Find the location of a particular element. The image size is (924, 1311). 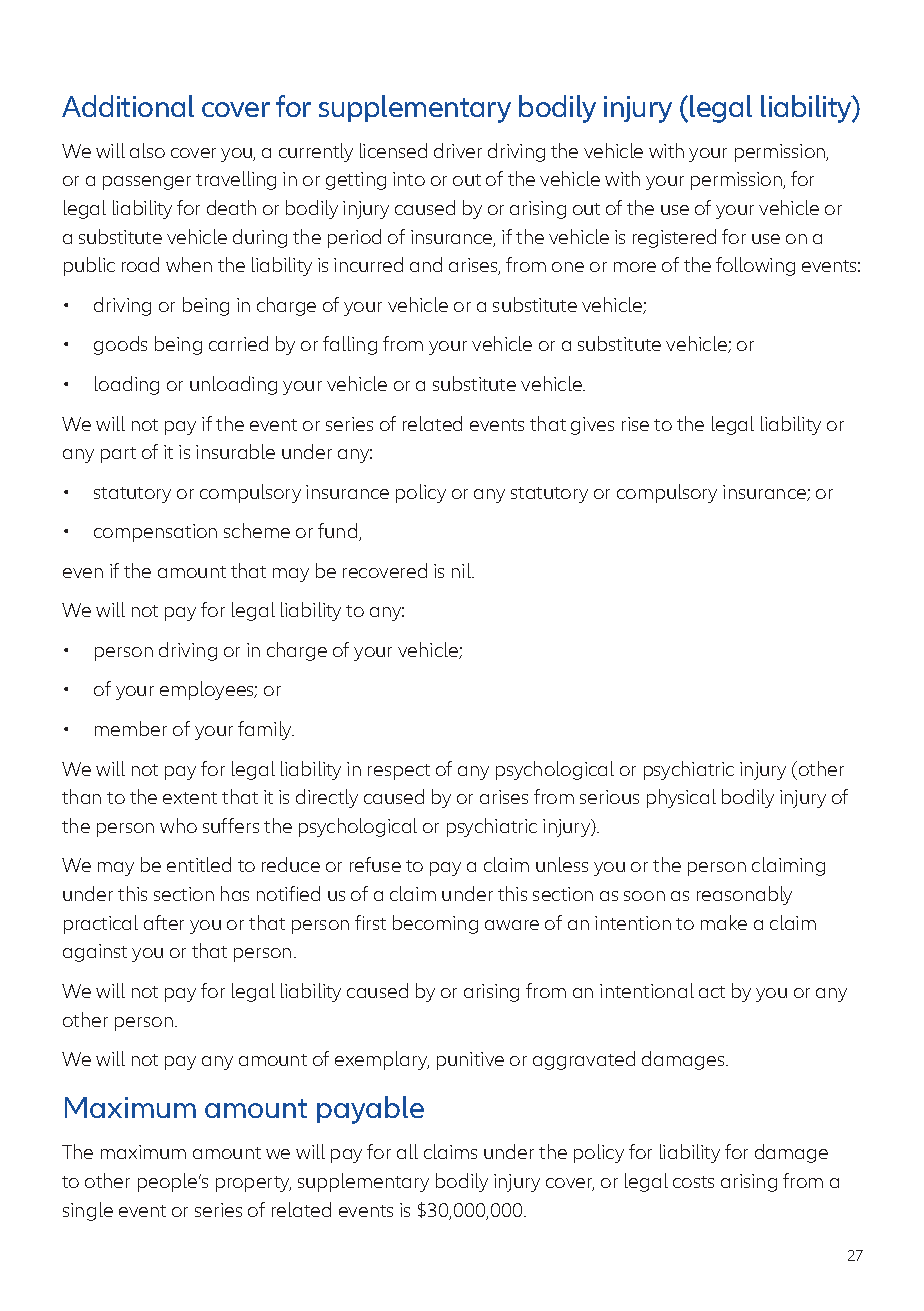

employees is located at coordinates (208, 690).
